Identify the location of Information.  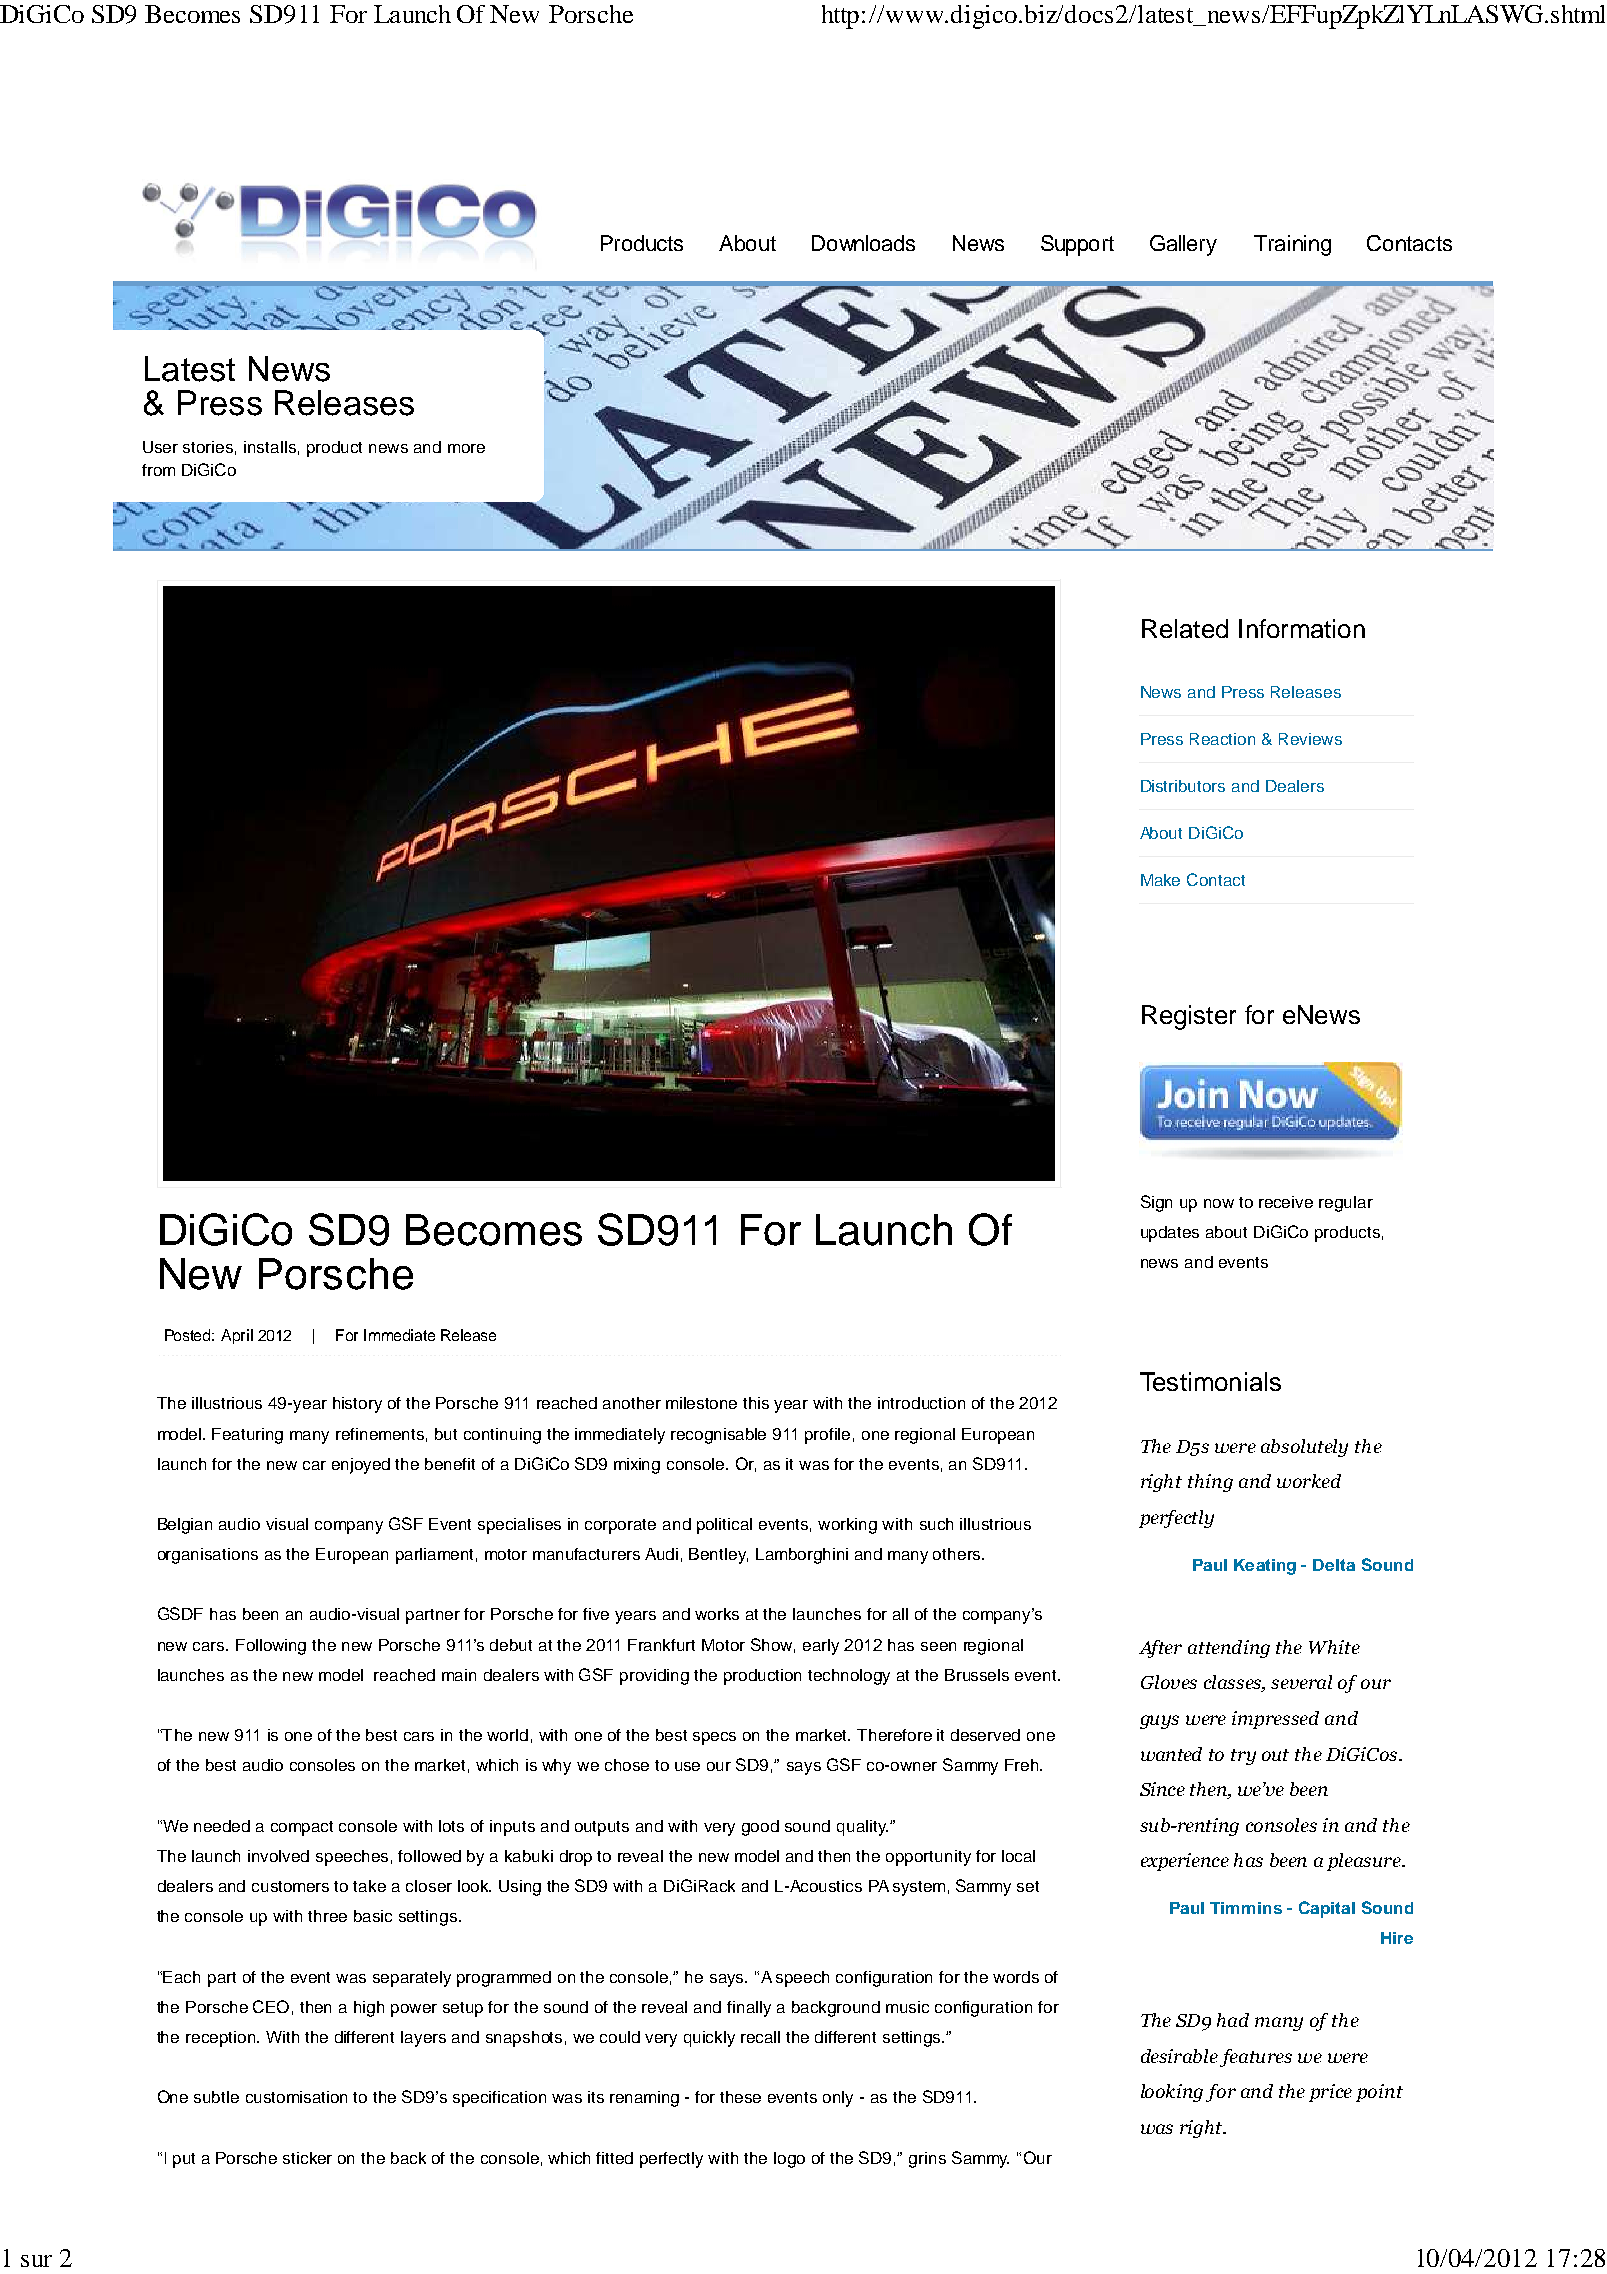
(1302, 628).
